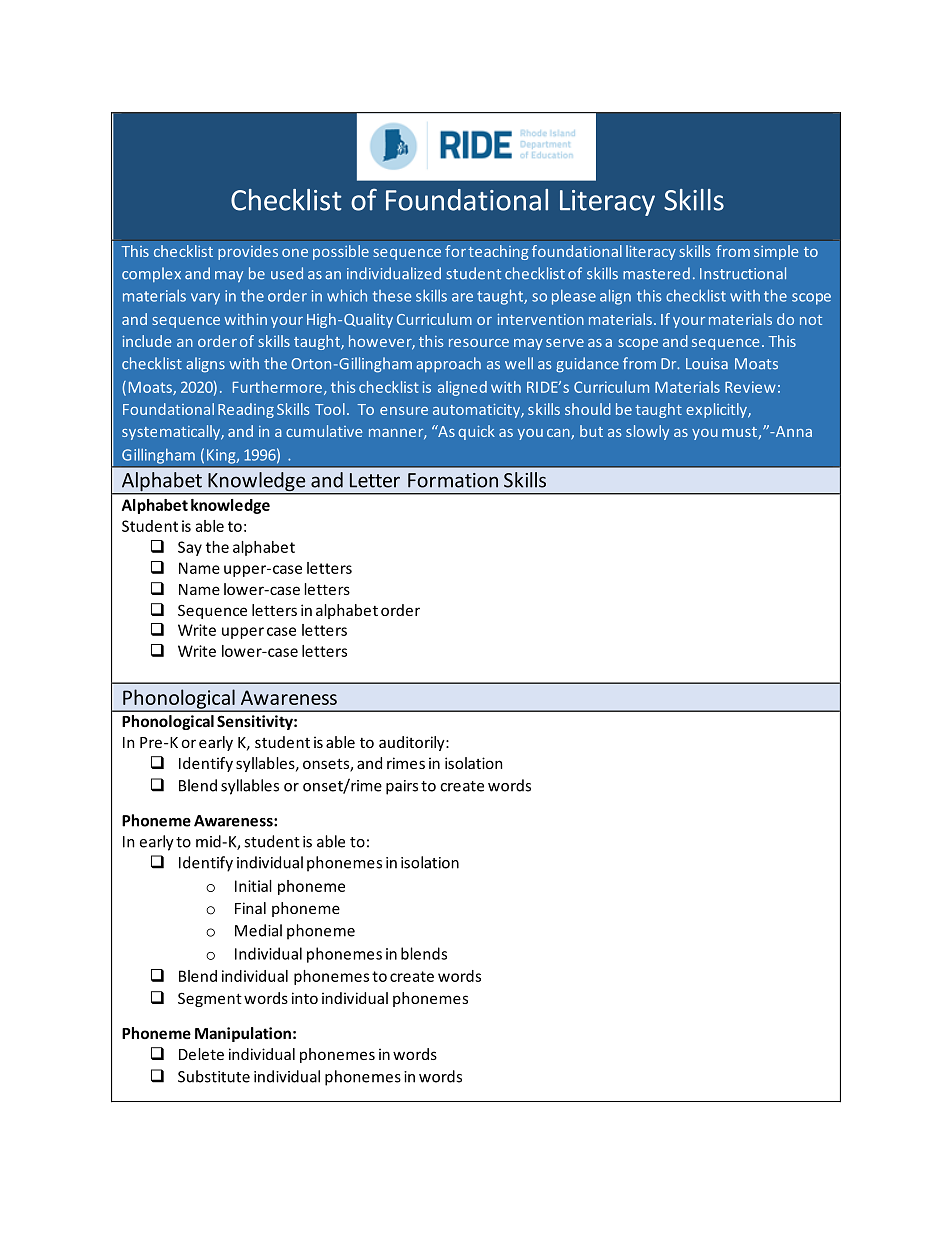  I want to click on Delete, so click(201, 1054).
